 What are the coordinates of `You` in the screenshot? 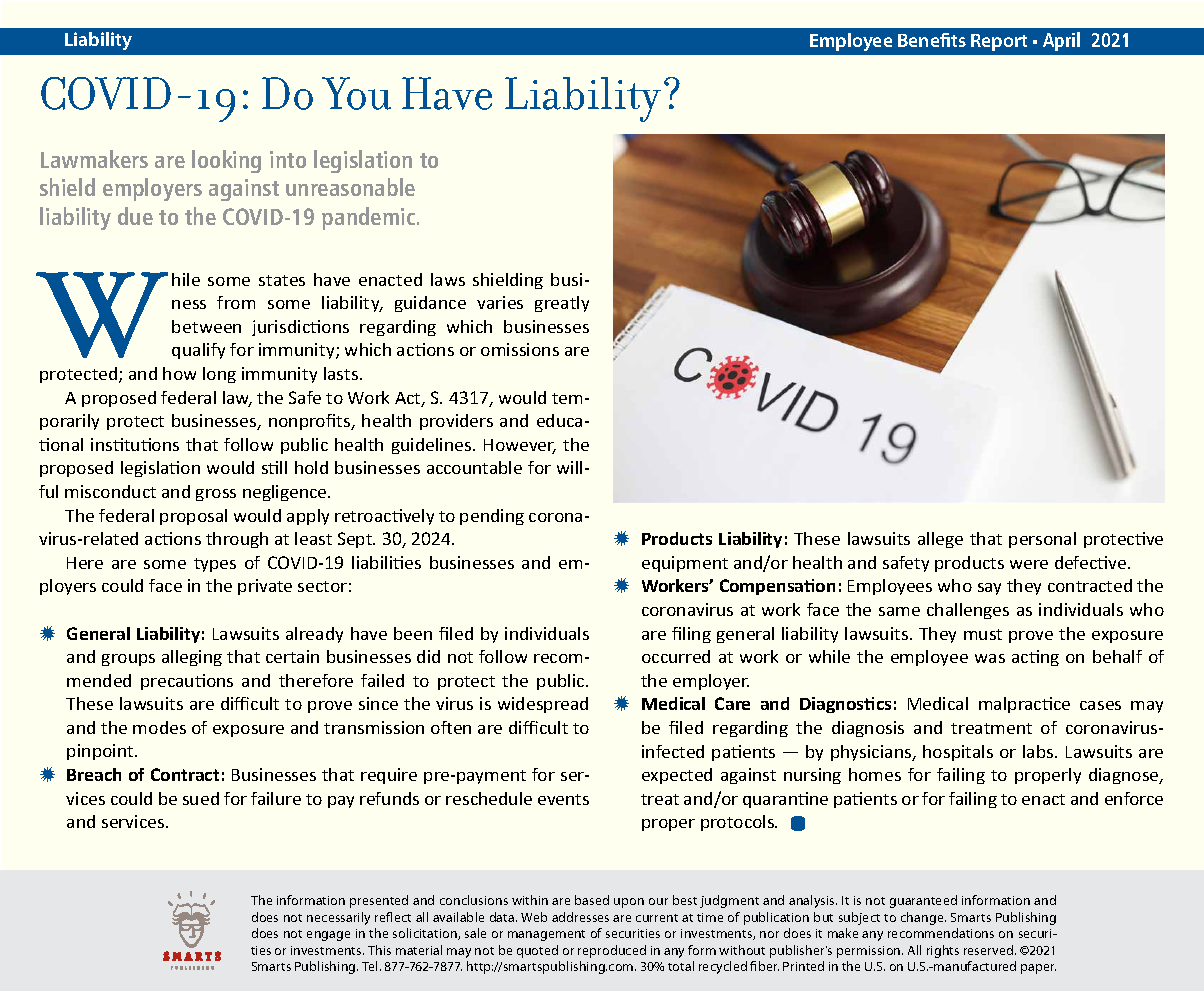 It's located at (356, 93).
